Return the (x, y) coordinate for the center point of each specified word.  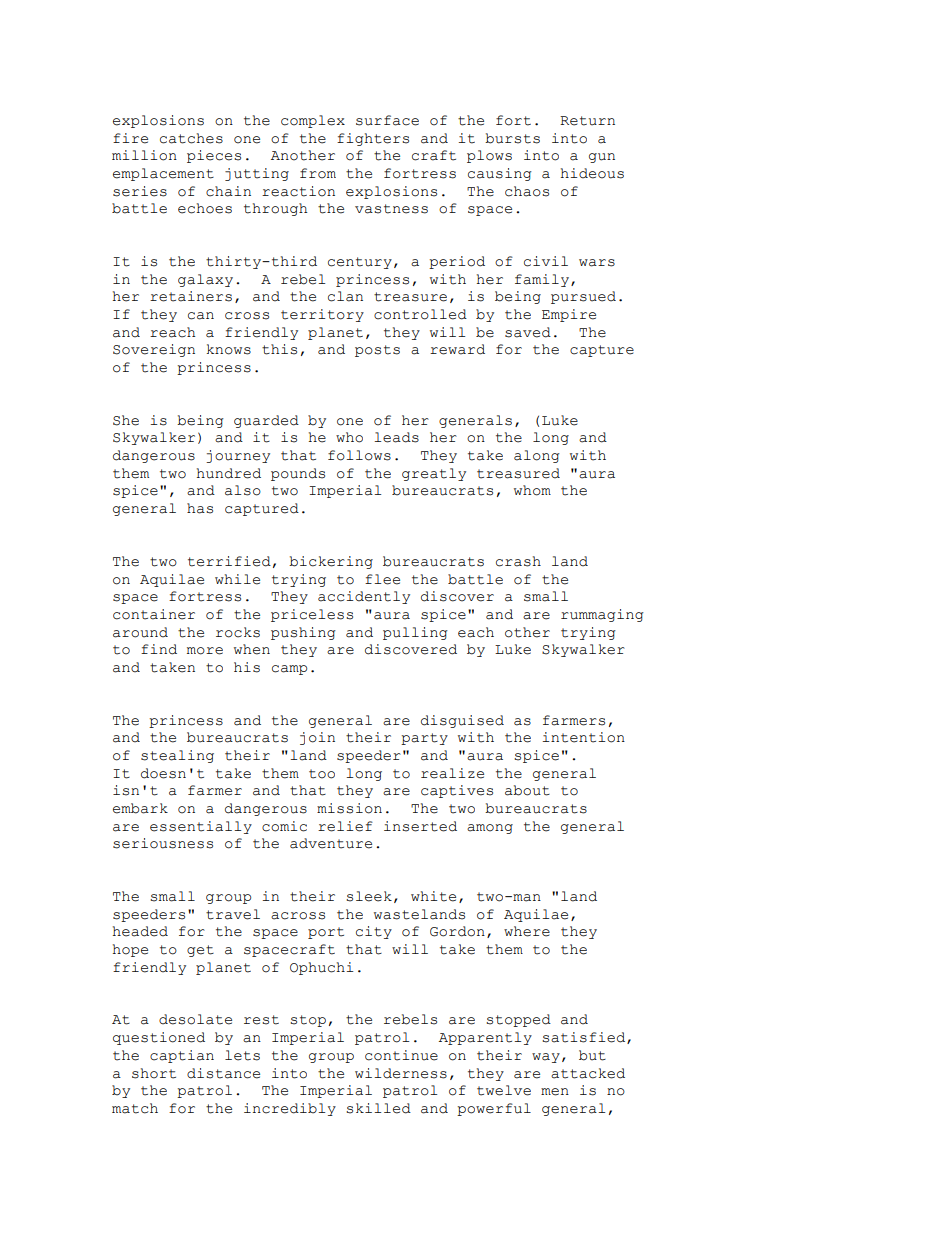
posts (377, 351)
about (527, 790)
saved (528, 332)
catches (191, 138)
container (154, 614)
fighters (373, 139)
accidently (364, 597)
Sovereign (154, 350)
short (154, 1073)
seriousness (163, 843)
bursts (512, 138)
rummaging (602, 615)
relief (345, 826)
